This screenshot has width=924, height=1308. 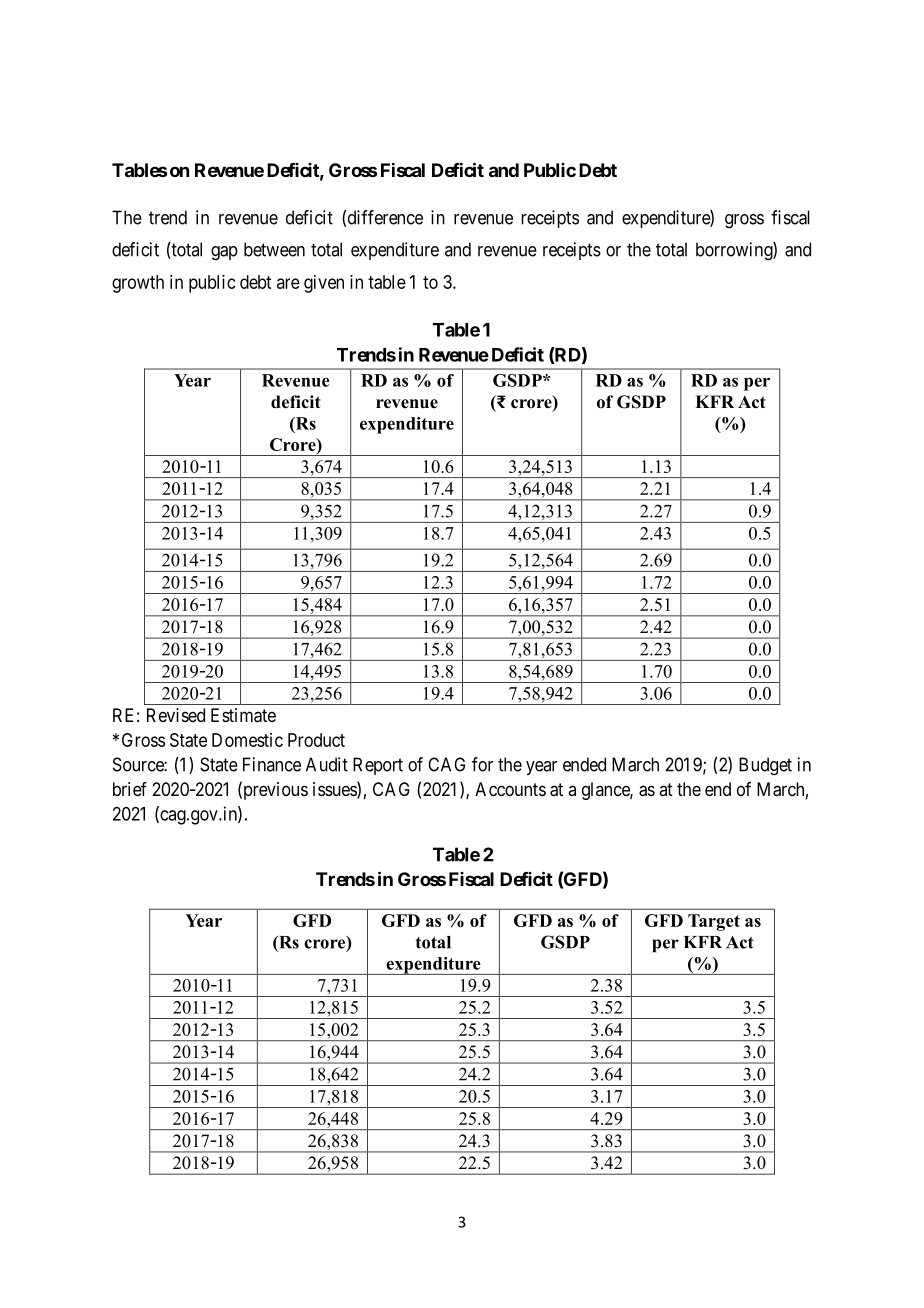 What do you see at coordinates (272, 764) in the screenshot?
I see `Finance` at bounding box center [272, 764].
